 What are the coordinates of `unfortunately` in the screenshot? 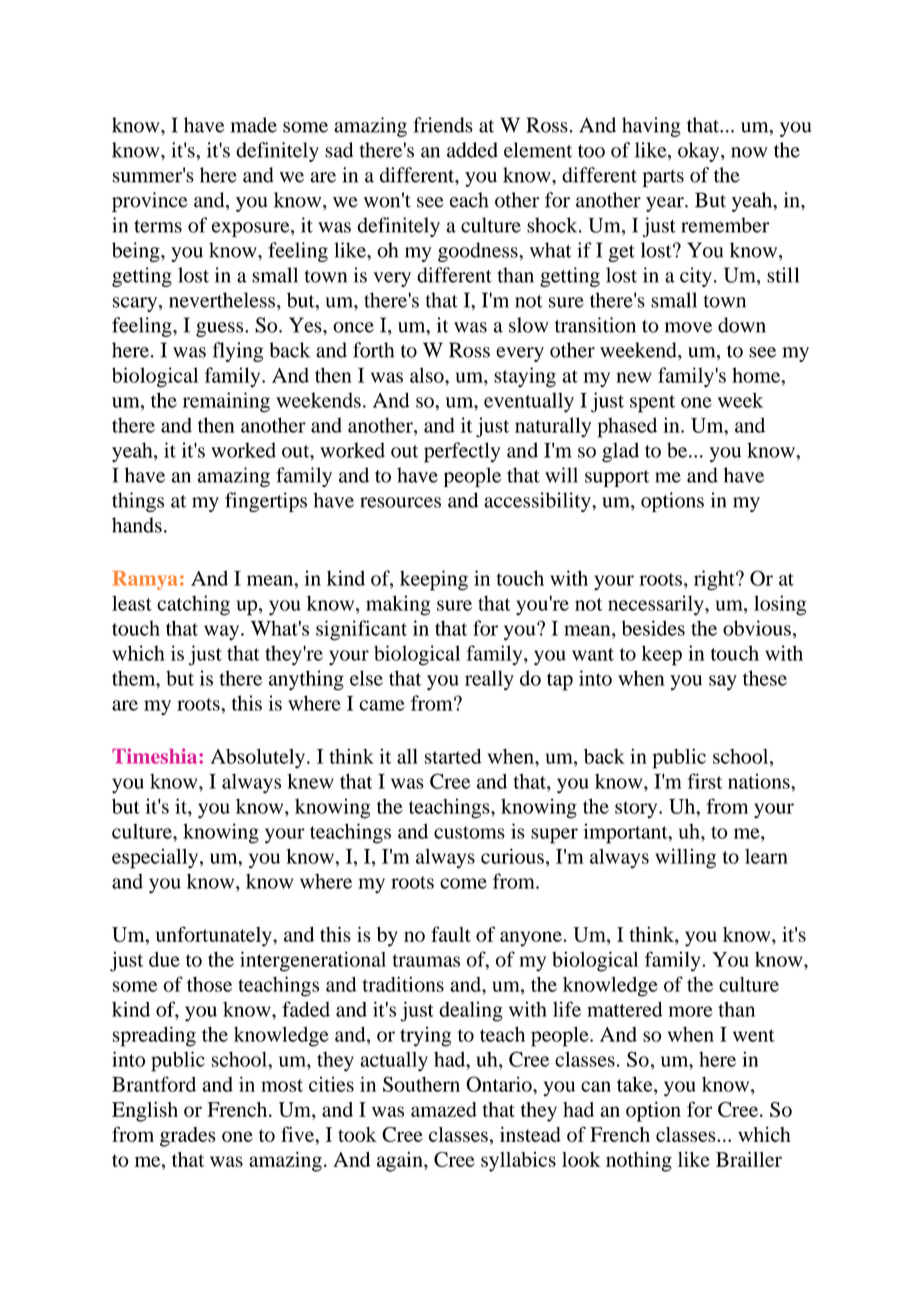 It's located at (215, 936).
